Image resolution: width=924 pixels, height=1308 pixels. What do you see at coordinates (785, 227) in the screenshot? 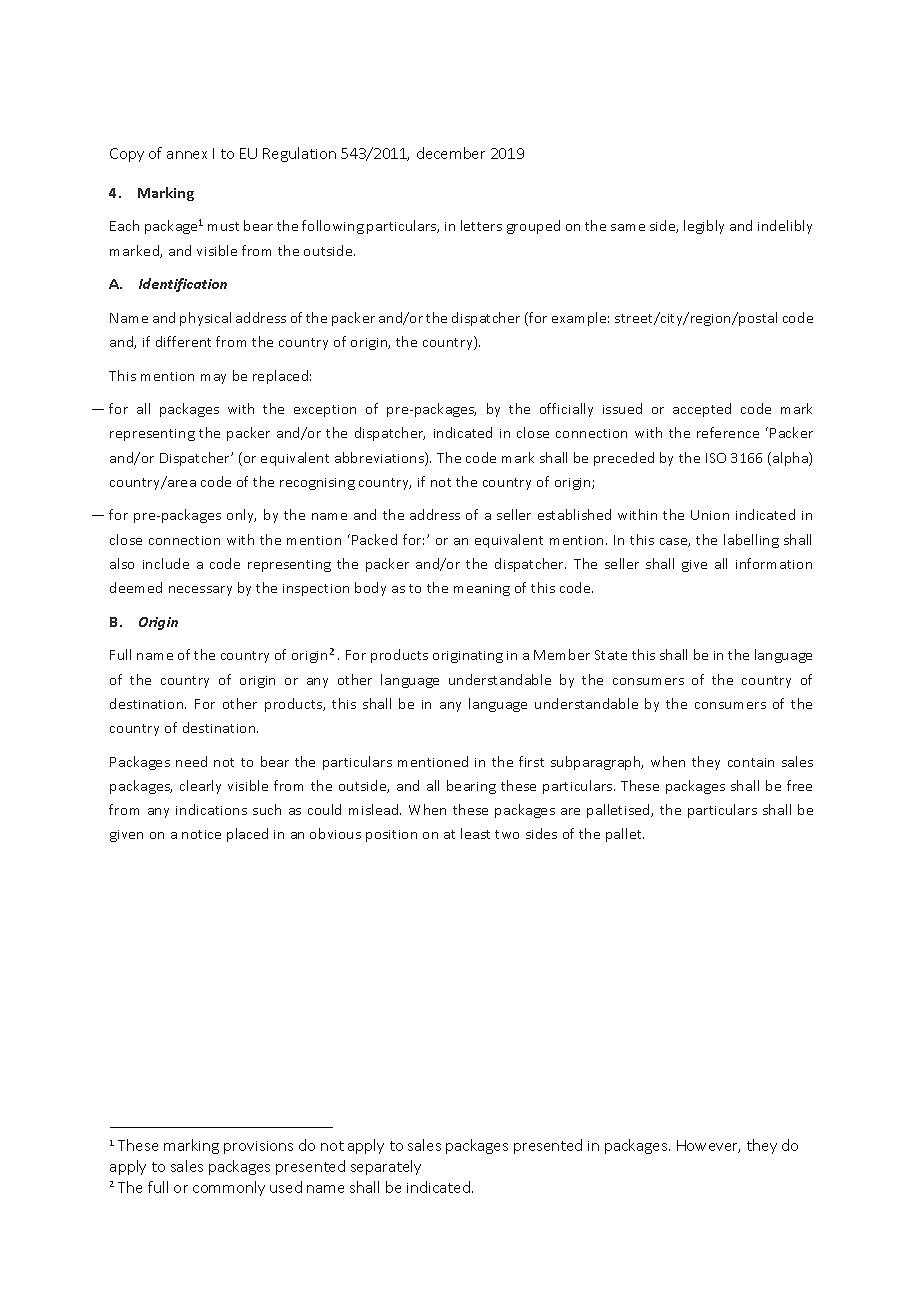
I see `indelibly` at bounding box center [785, 227].
